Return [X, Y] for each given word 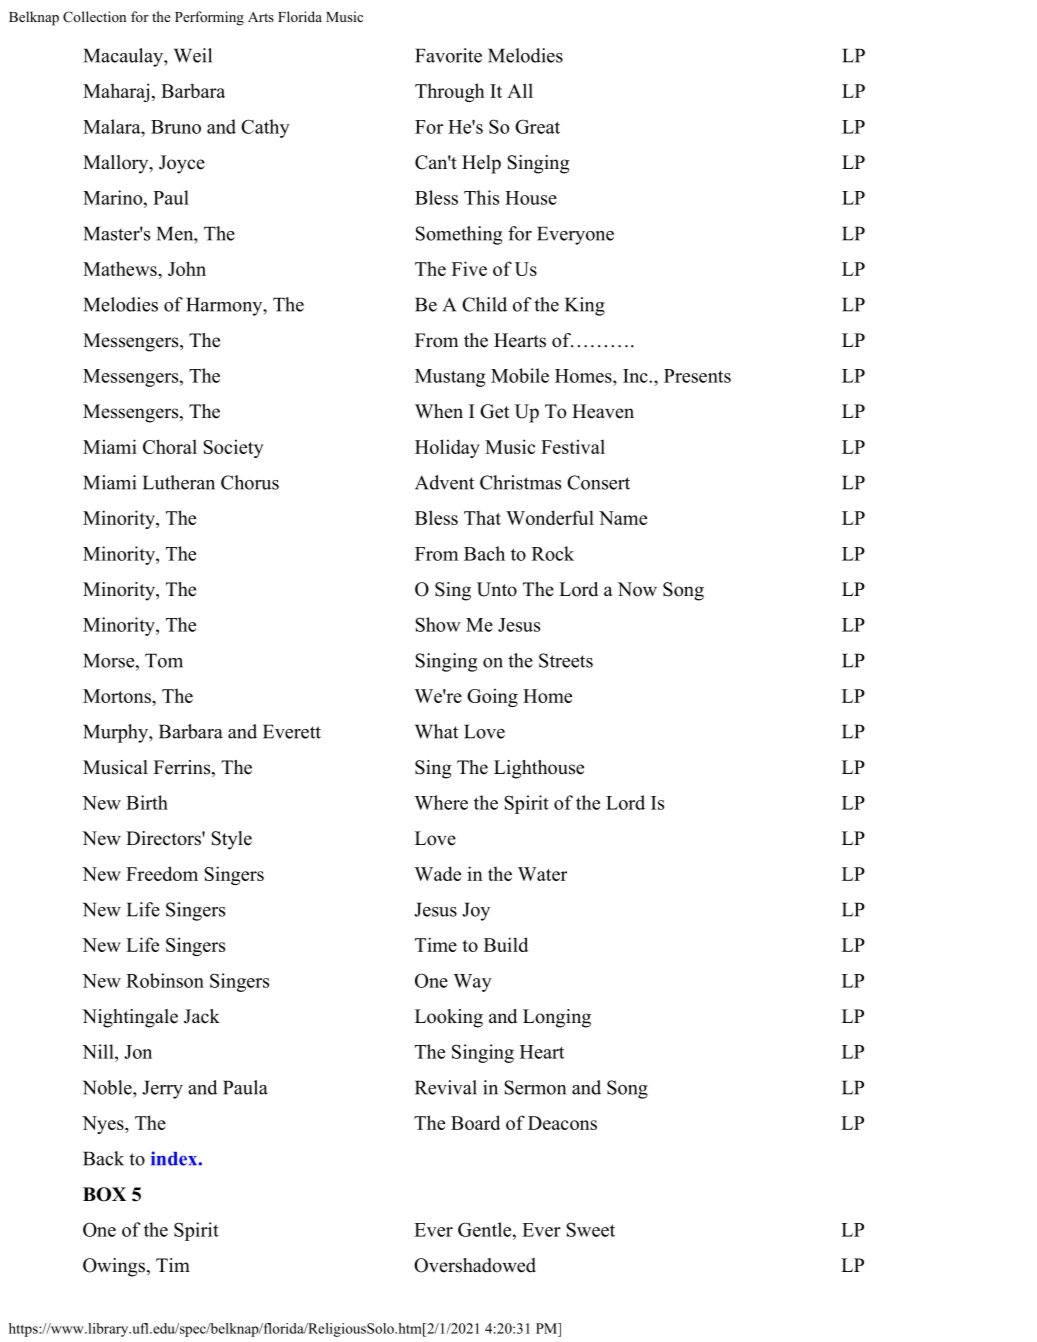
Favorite [448, 55]
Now [637, 589]
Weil [193, 55]
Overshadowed [475, 1265]
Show [438, 624]
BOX [104, 1194]
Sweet [590, 1229]
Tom [164, 660]
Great [537, 126]
